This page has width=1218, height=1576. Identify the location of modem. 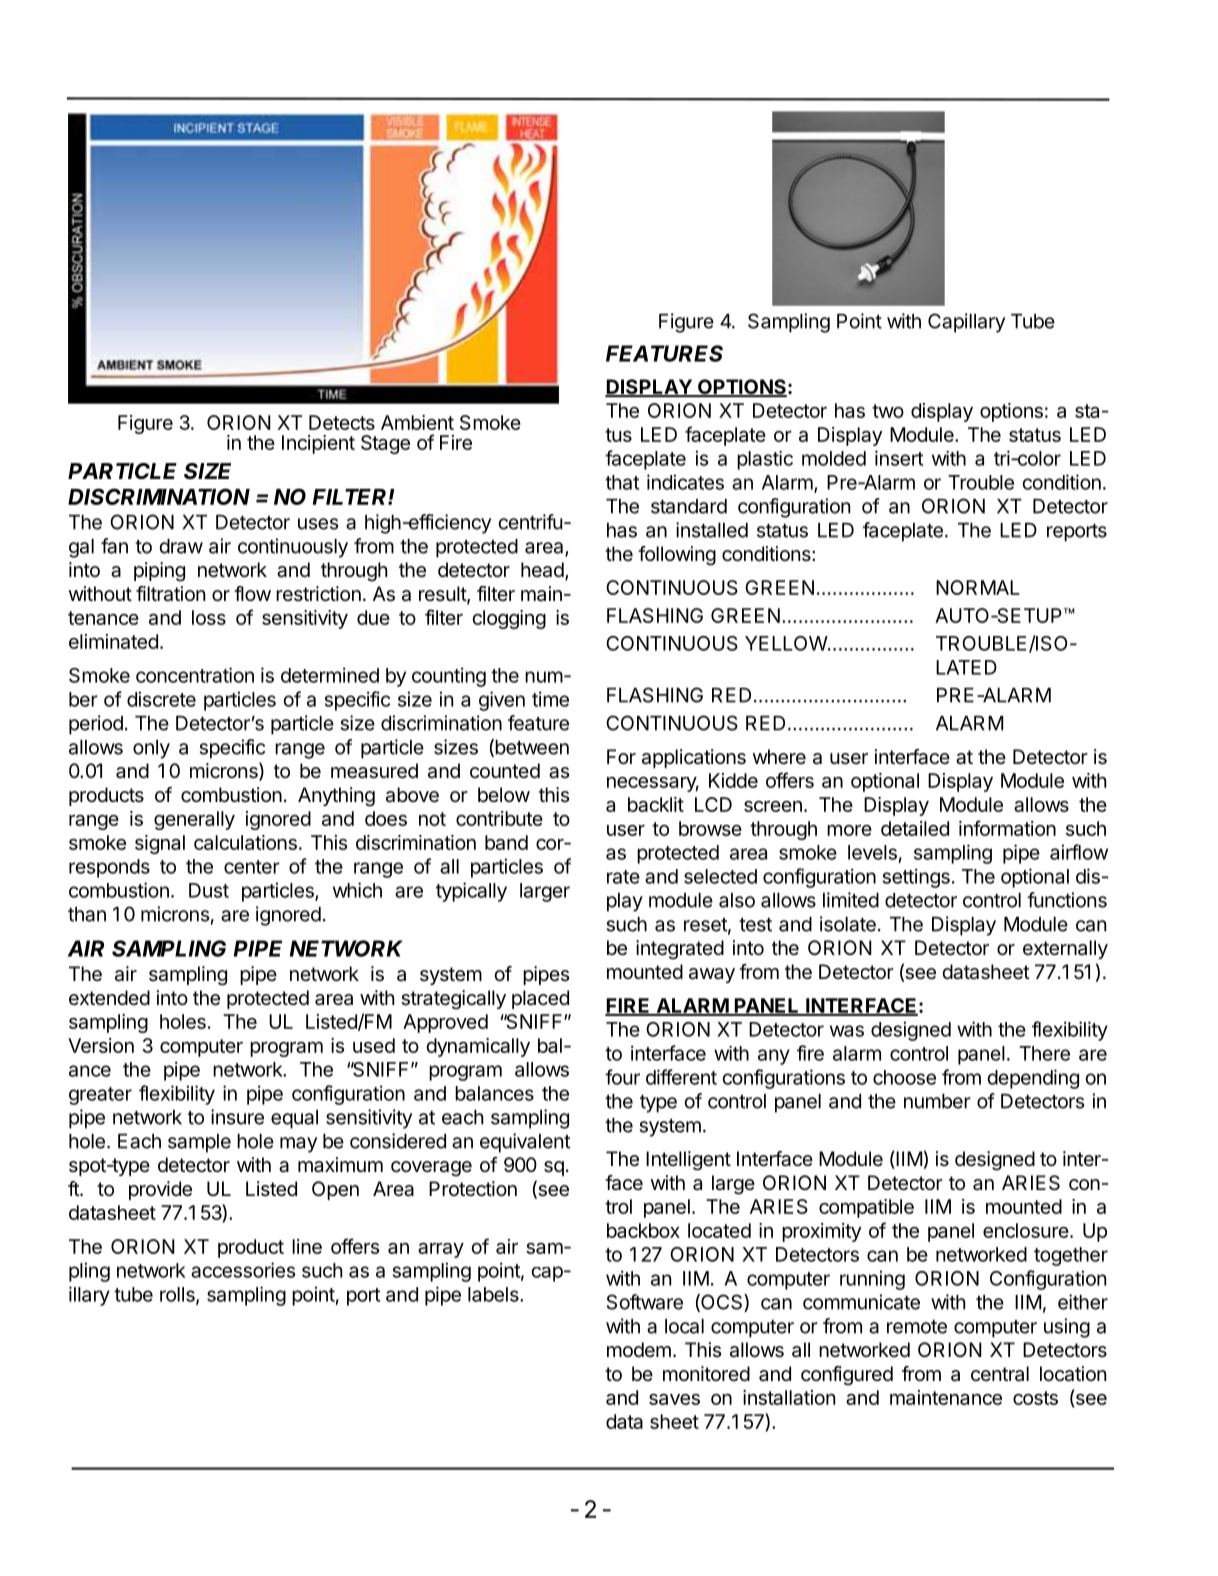
(639, 1349).
